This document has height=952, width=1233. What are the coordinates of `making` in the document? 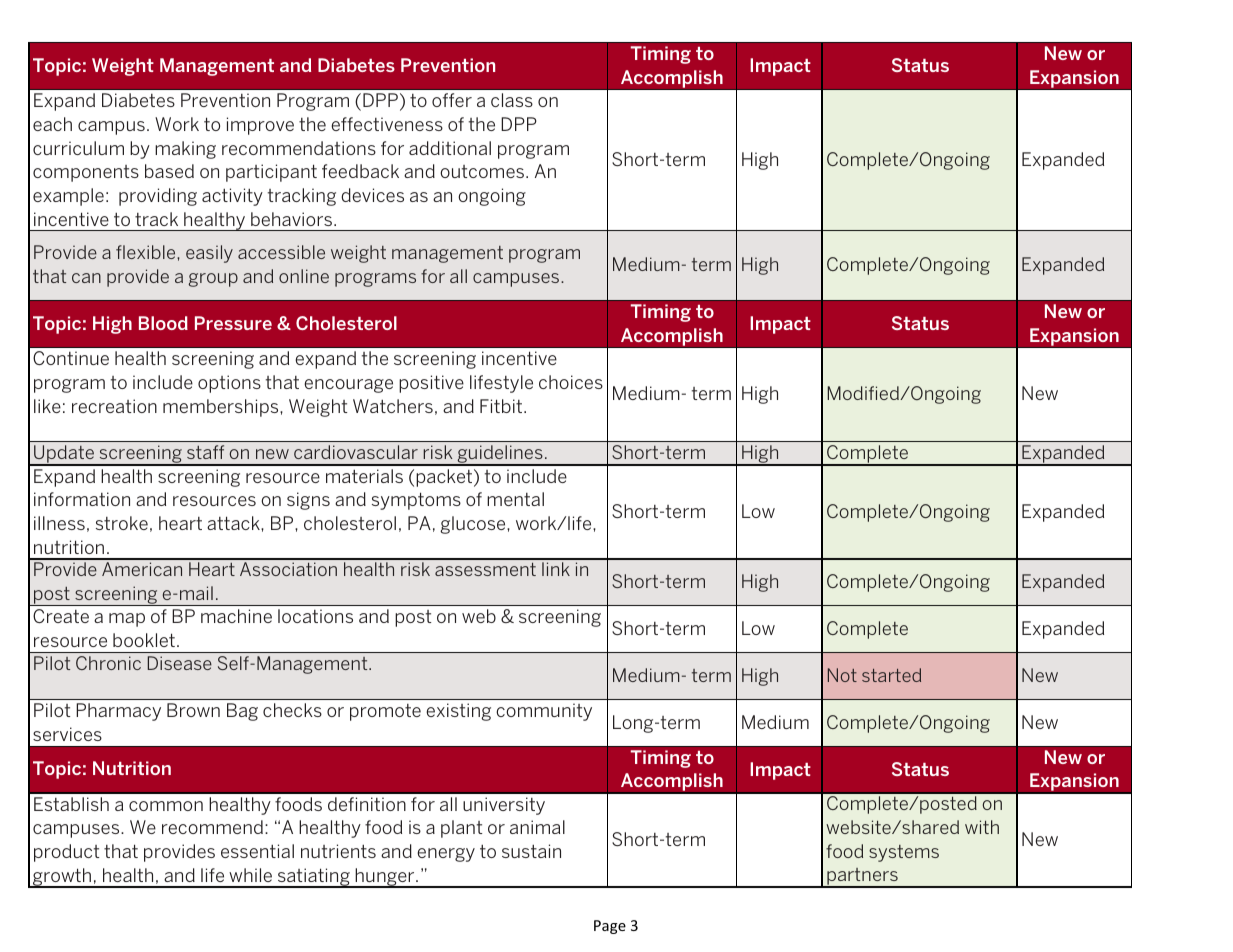 It's located at (185, 150).
